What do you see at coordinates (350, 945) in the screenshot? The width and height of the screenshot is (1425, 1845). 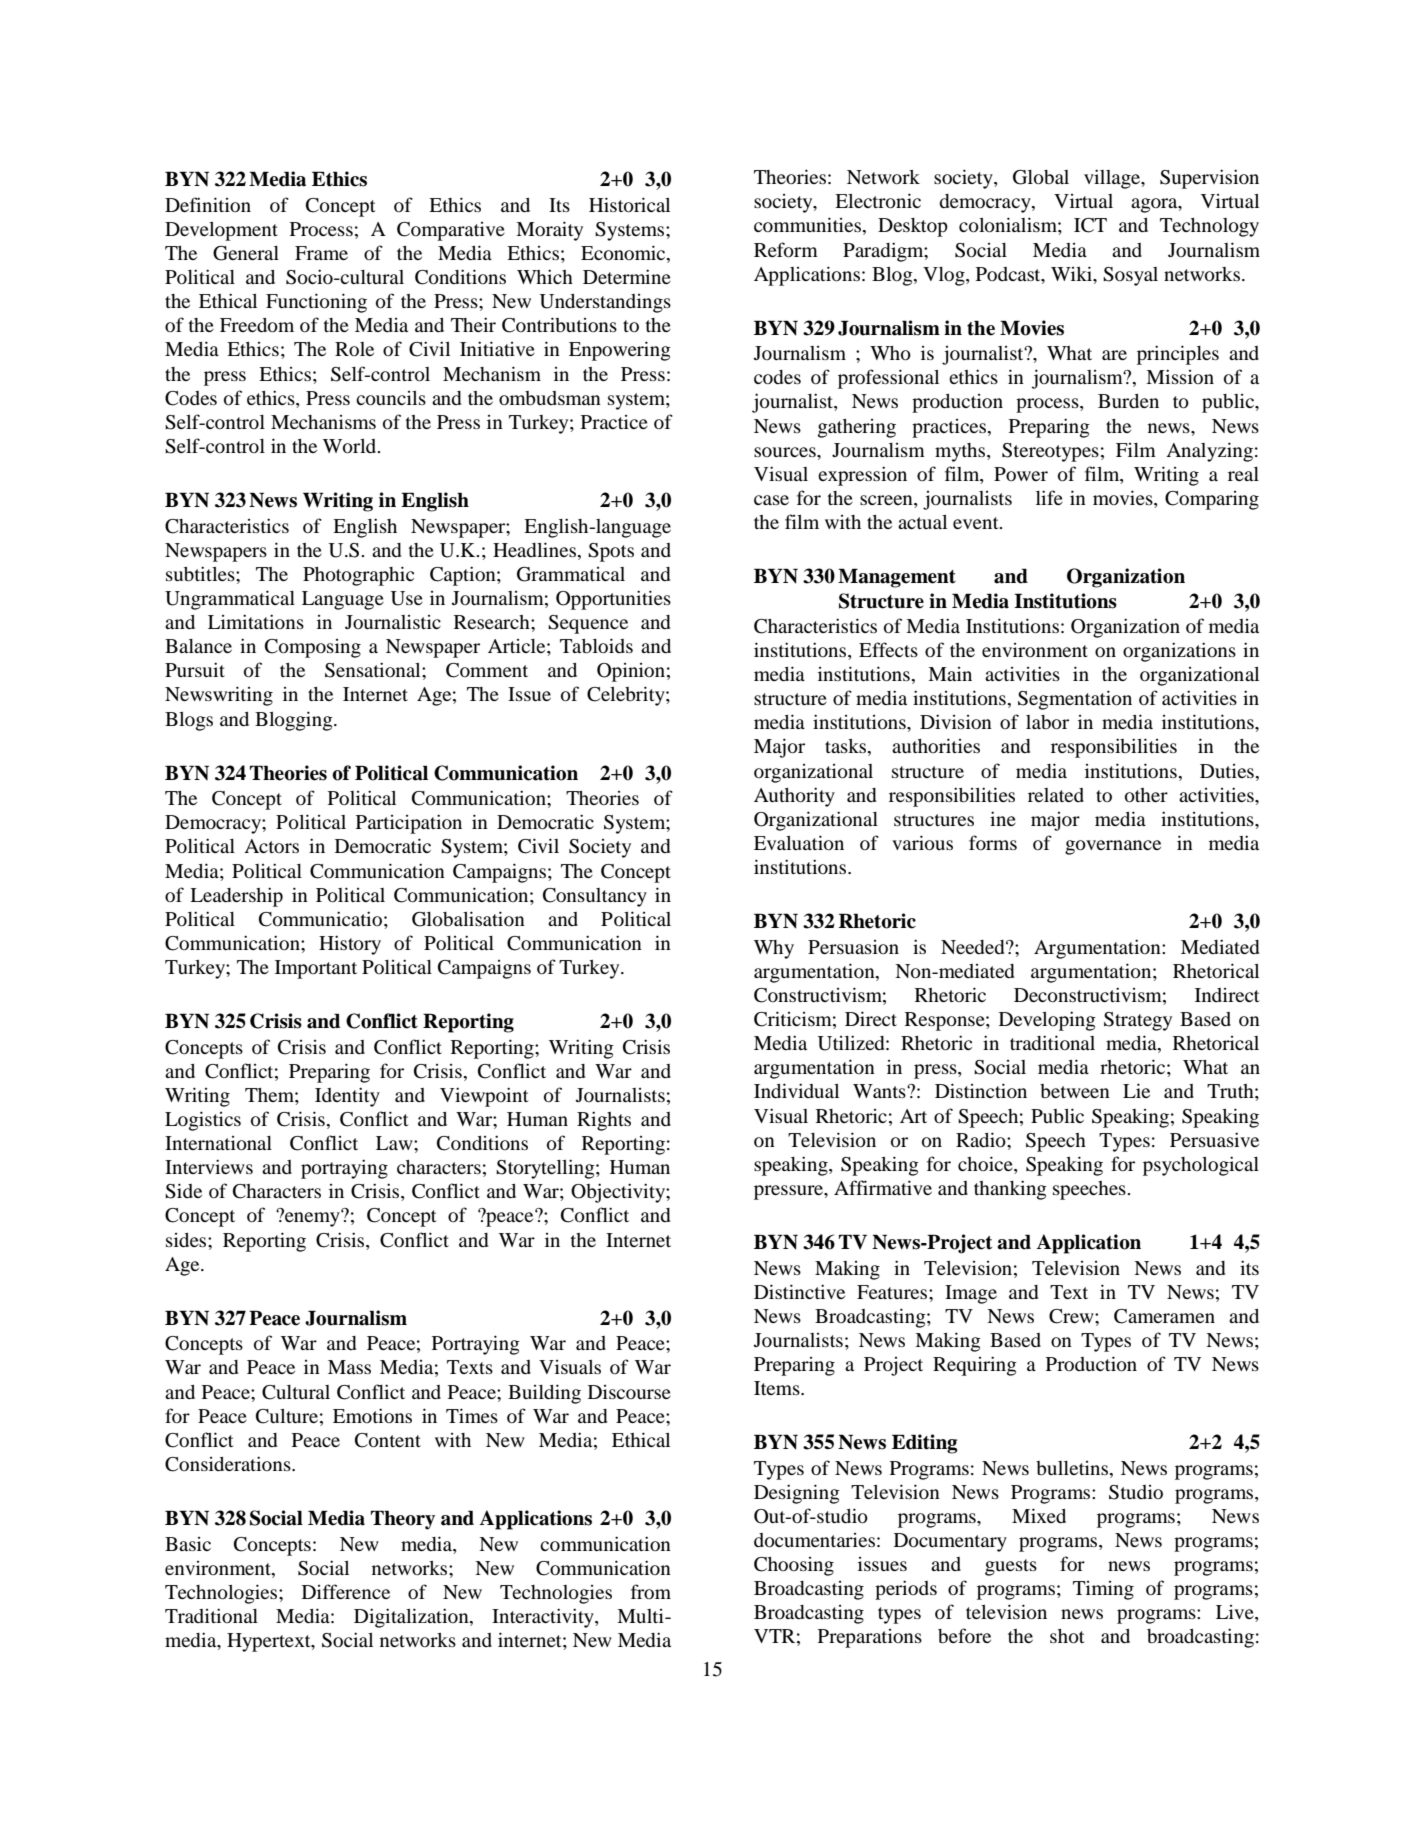 I see `History` at bounding box center [350, 945].
